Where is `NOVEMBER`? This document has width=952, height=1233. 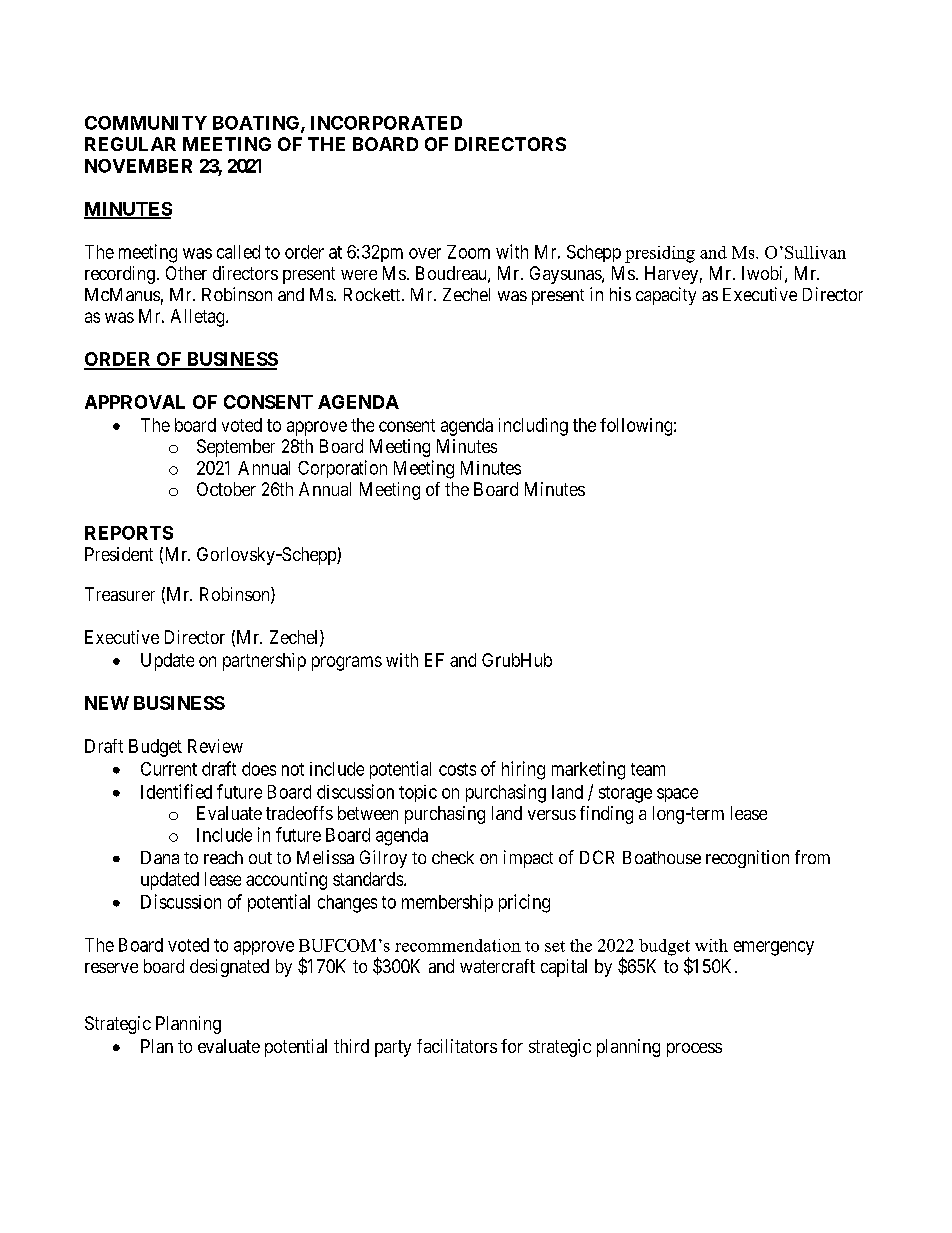 NOVEMBER is located at coordinates (138, 166).
